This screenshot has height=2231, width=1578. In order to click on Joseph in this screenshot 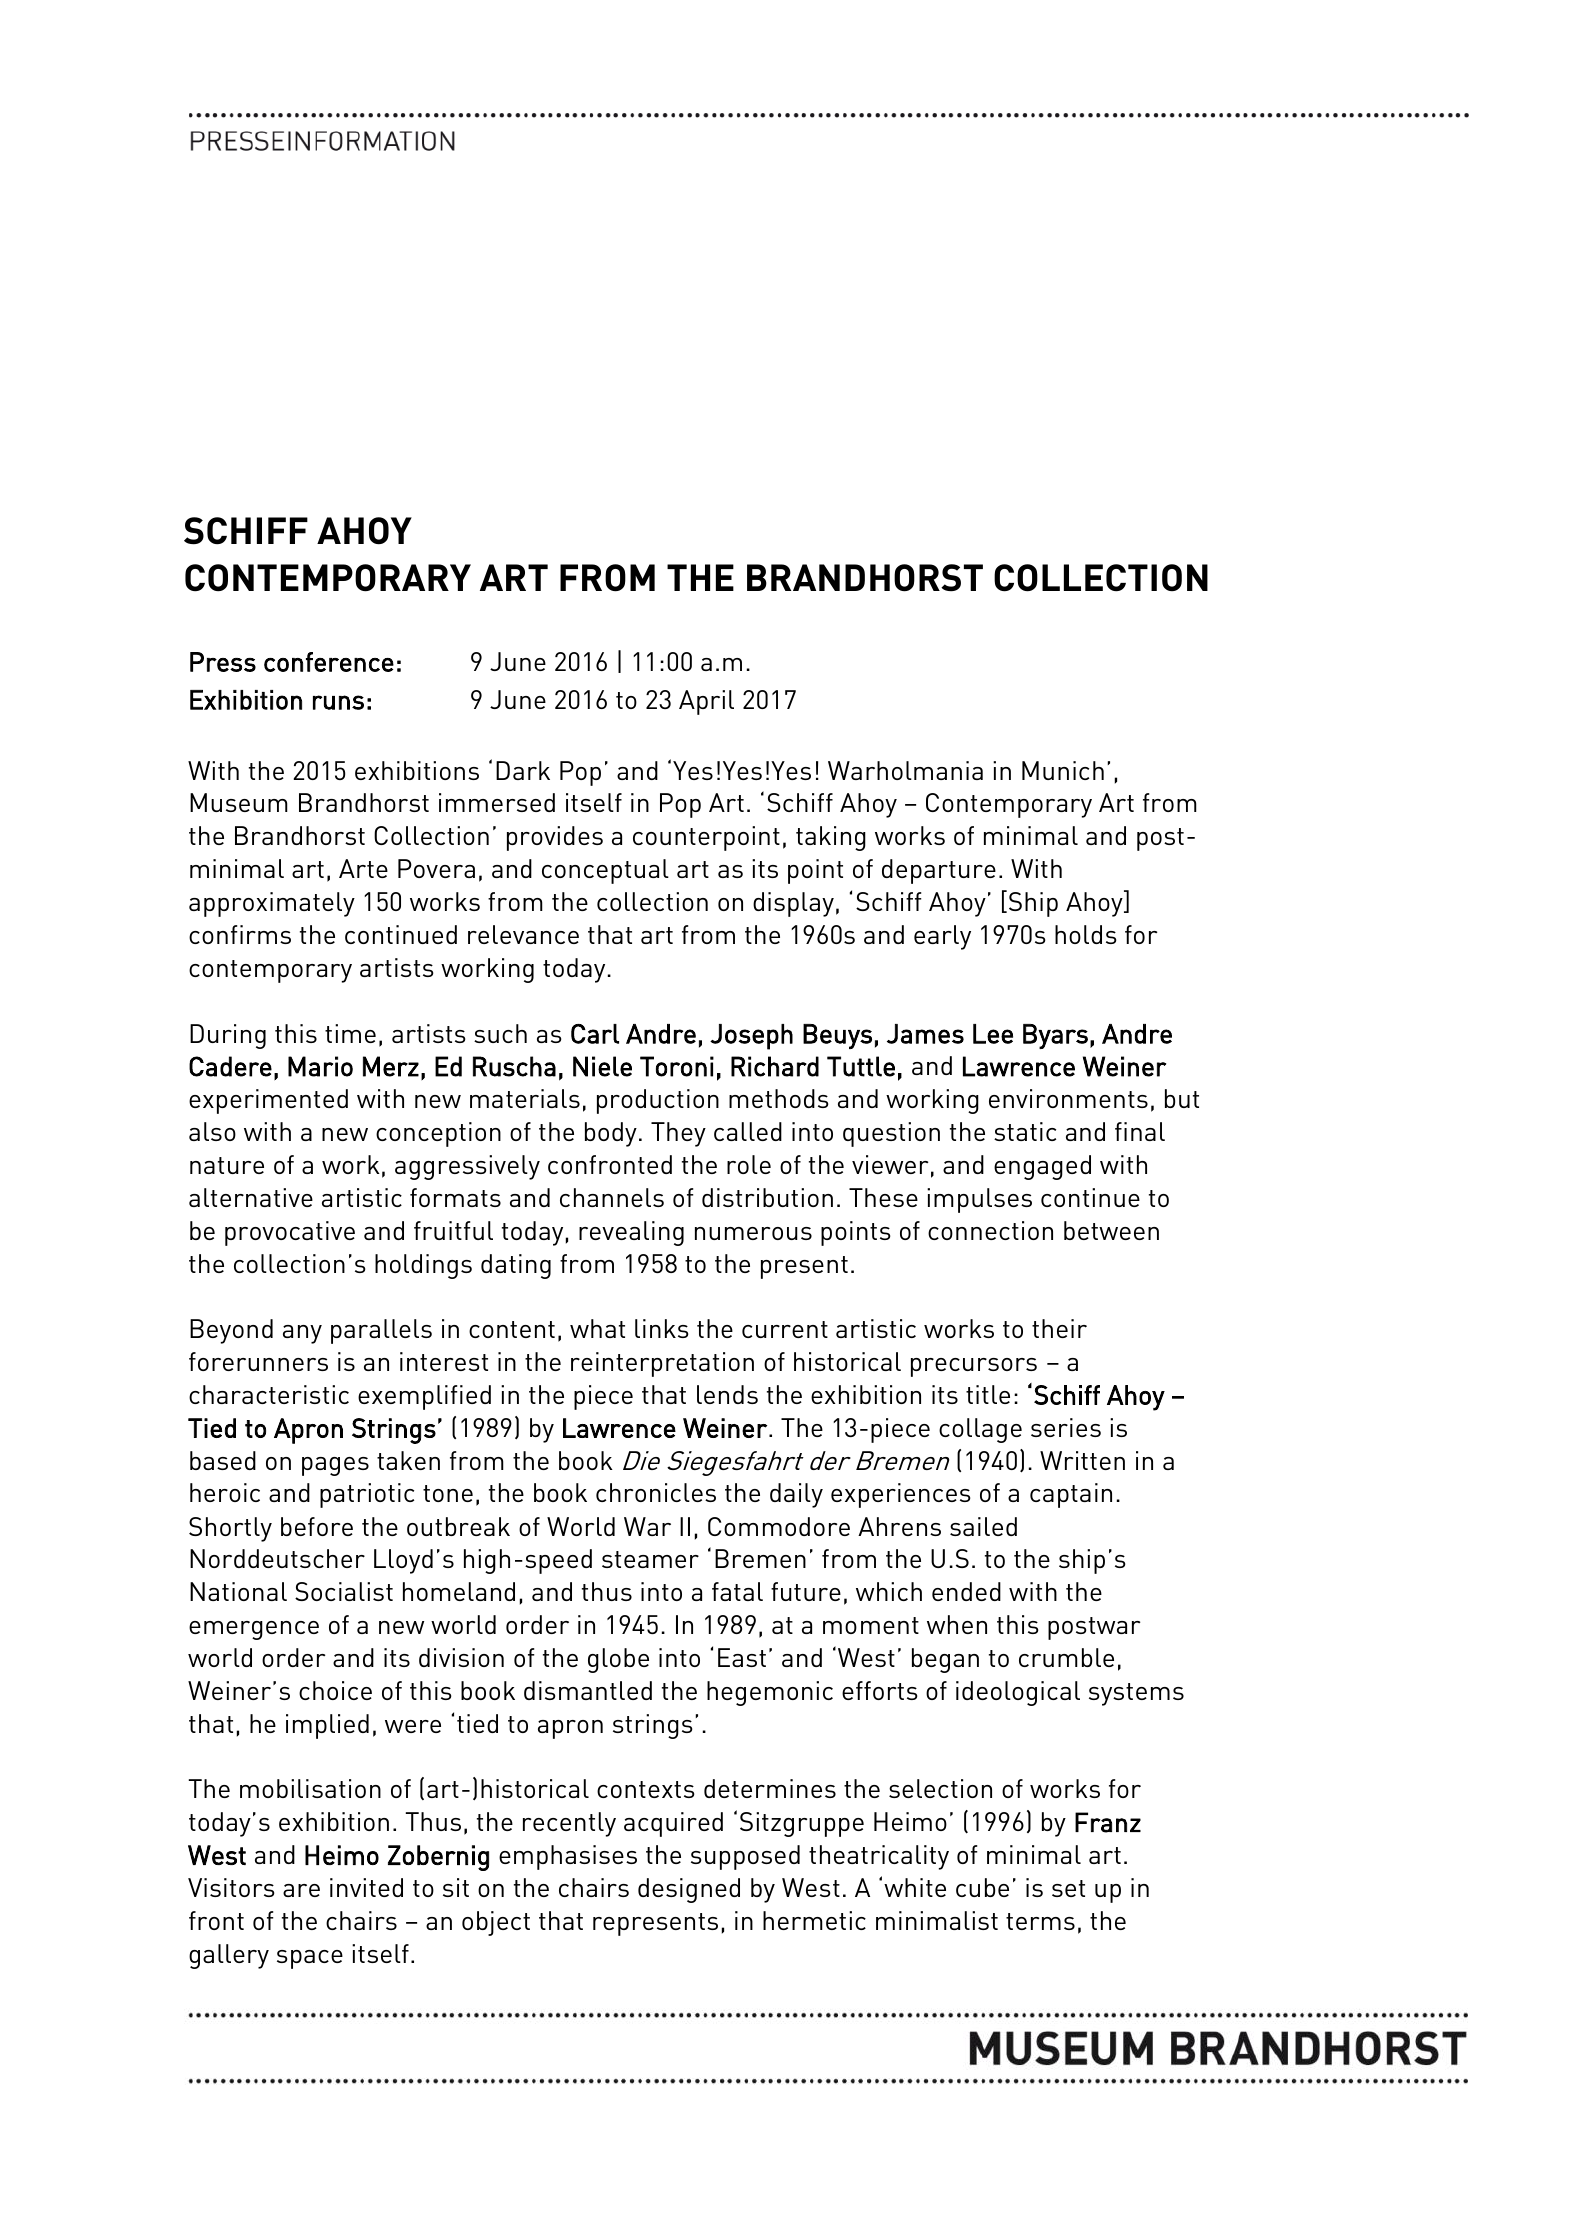, I will do `click(751, 1037)`.
